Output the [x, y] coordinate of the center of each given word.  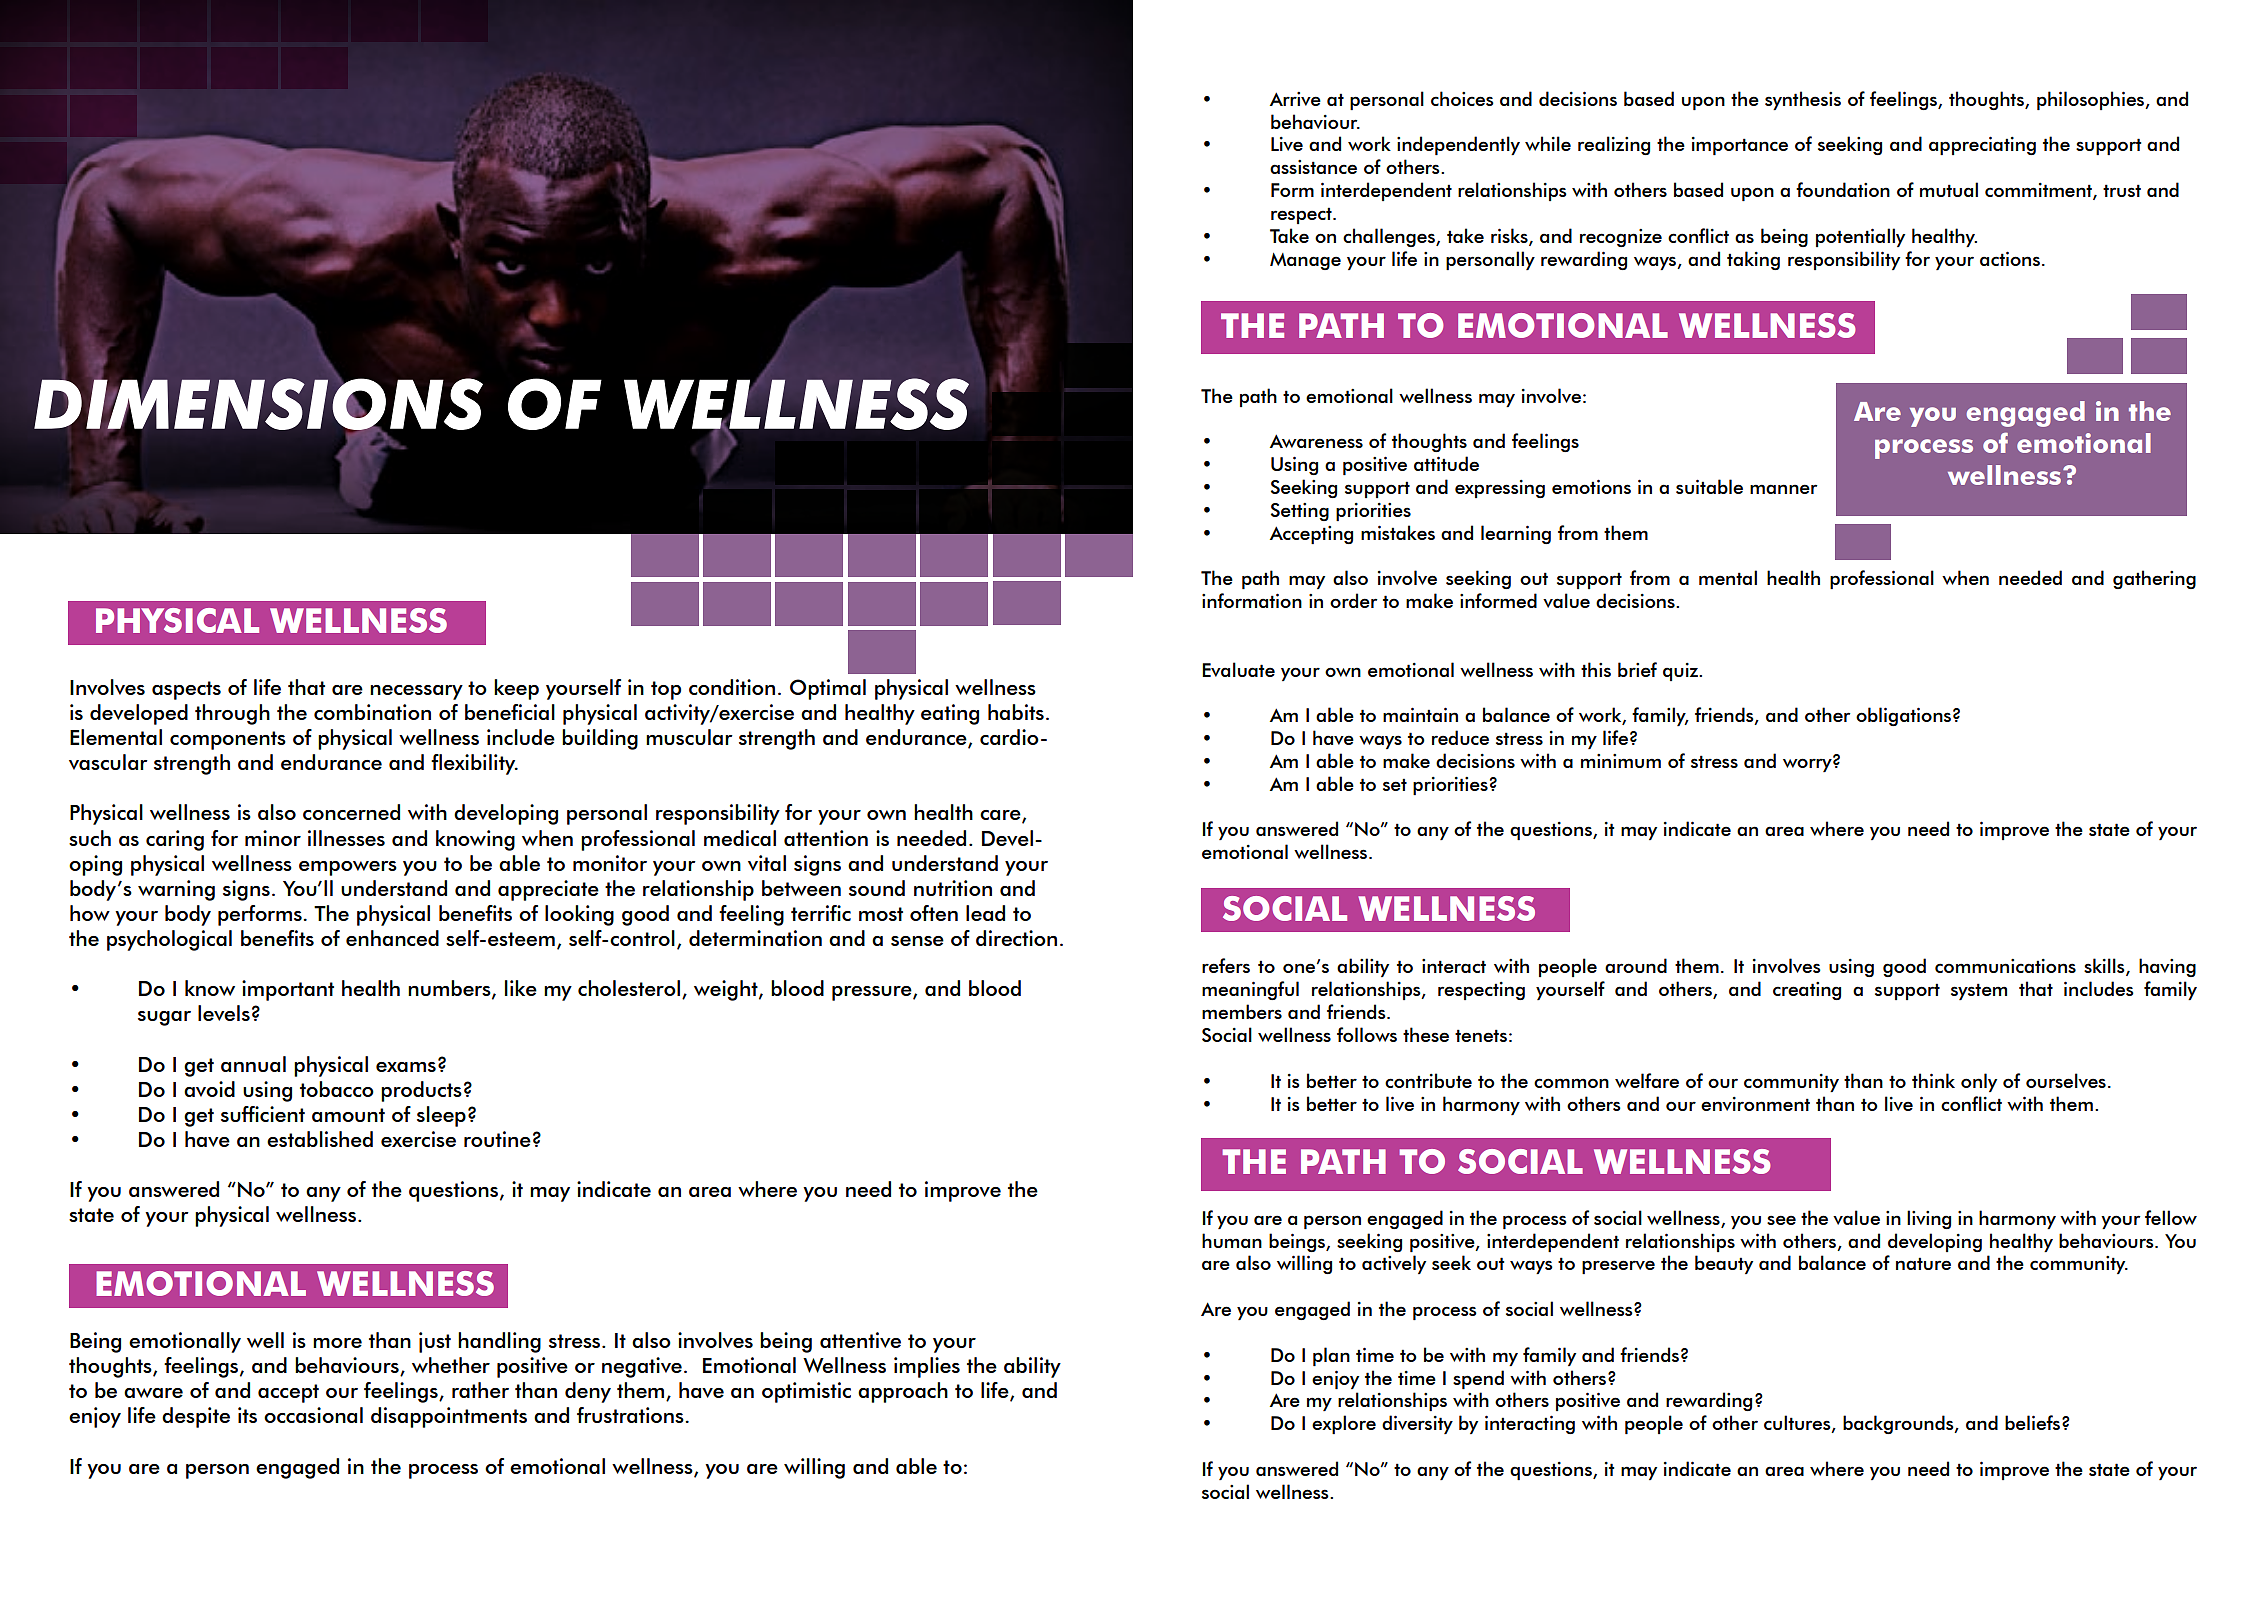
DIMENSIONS [258, 404]
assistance [1313, 167]
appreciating [1982, 145]
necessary [416, 692]
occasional [313, 1415]
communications [2005, 966]
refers [1226, 965]
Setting [1300, 512]
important [288, 990]
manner [1784, 489]
